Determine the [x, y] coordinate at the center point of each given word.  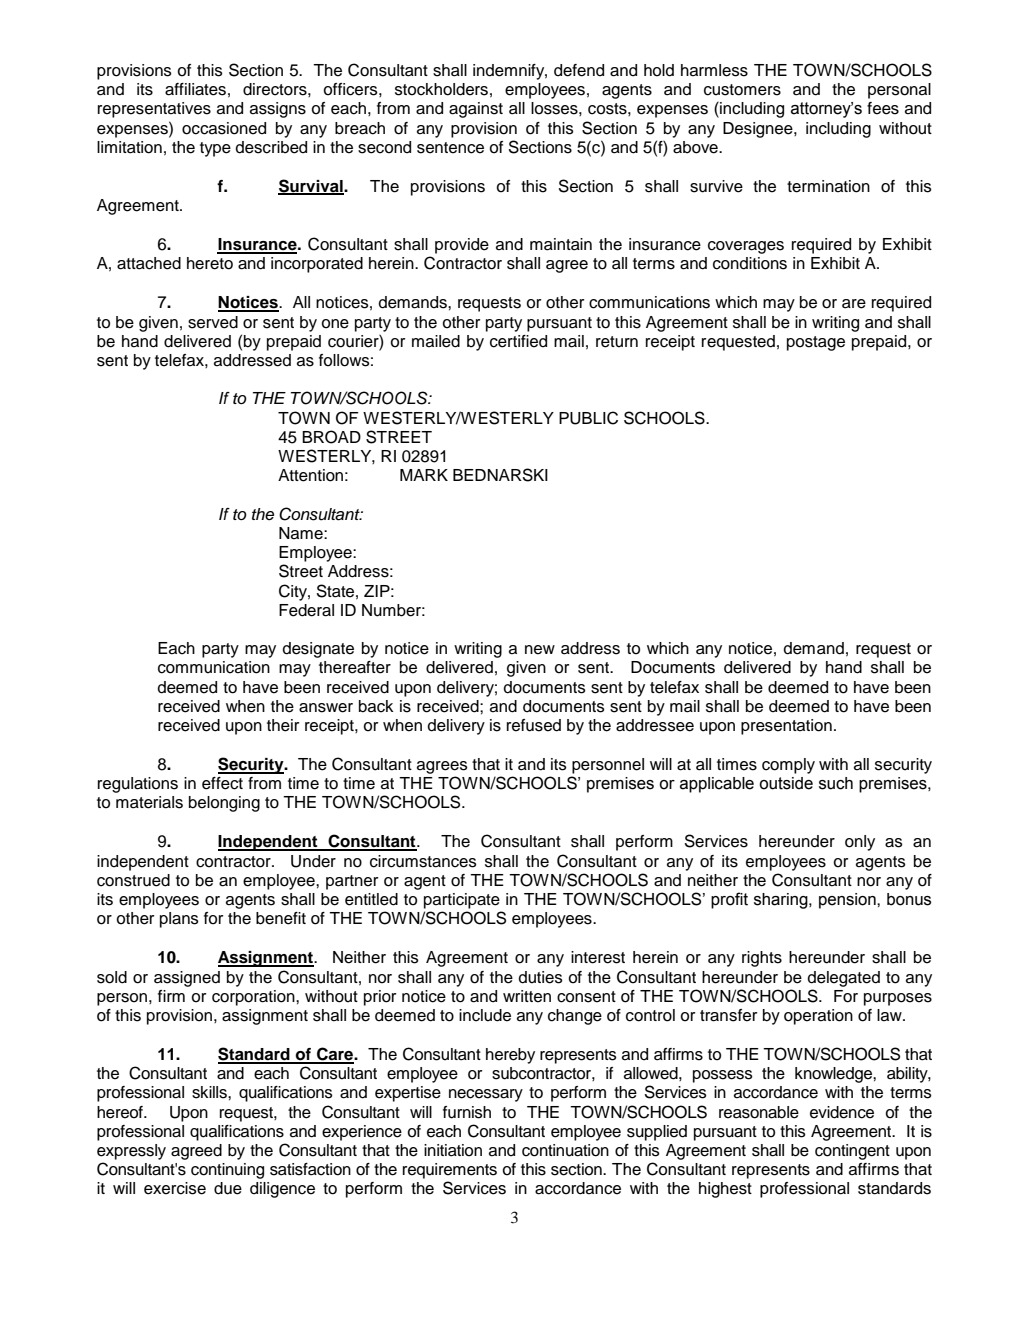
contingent [852, 1152]
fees [883, 108]
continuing [227, 1171]
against [476, 110]
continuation [565, 1150]
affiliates [195, 89]
